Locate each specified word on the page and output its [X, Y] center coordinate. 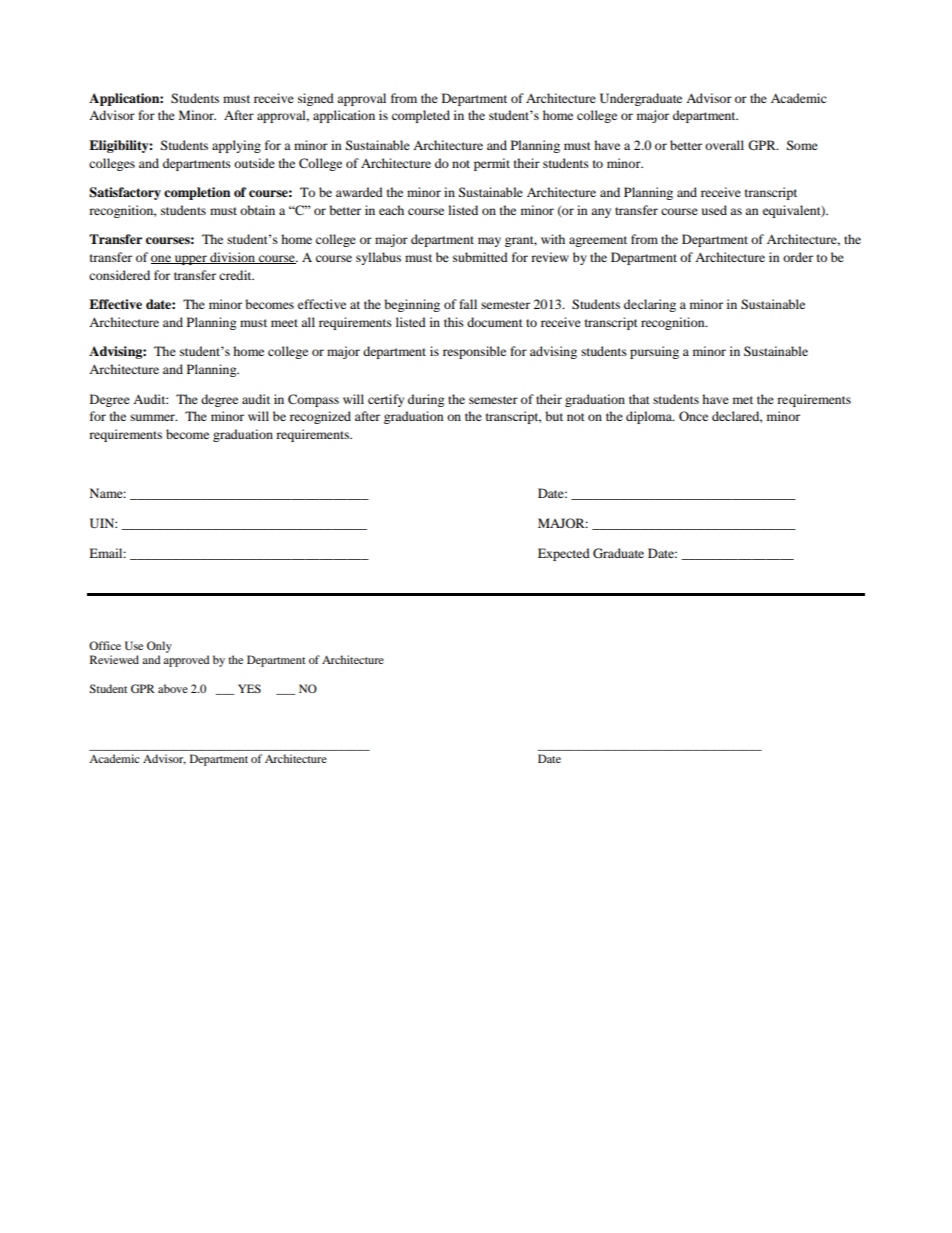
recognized [320, 417]
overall [724, 145]
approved [186, 661]
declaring [650, 305]
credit [236, 275]
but [554, 416]
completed [421, 116]
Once [693, 416]
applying [236, 146]
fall [468, 304]
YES [249, 688]
